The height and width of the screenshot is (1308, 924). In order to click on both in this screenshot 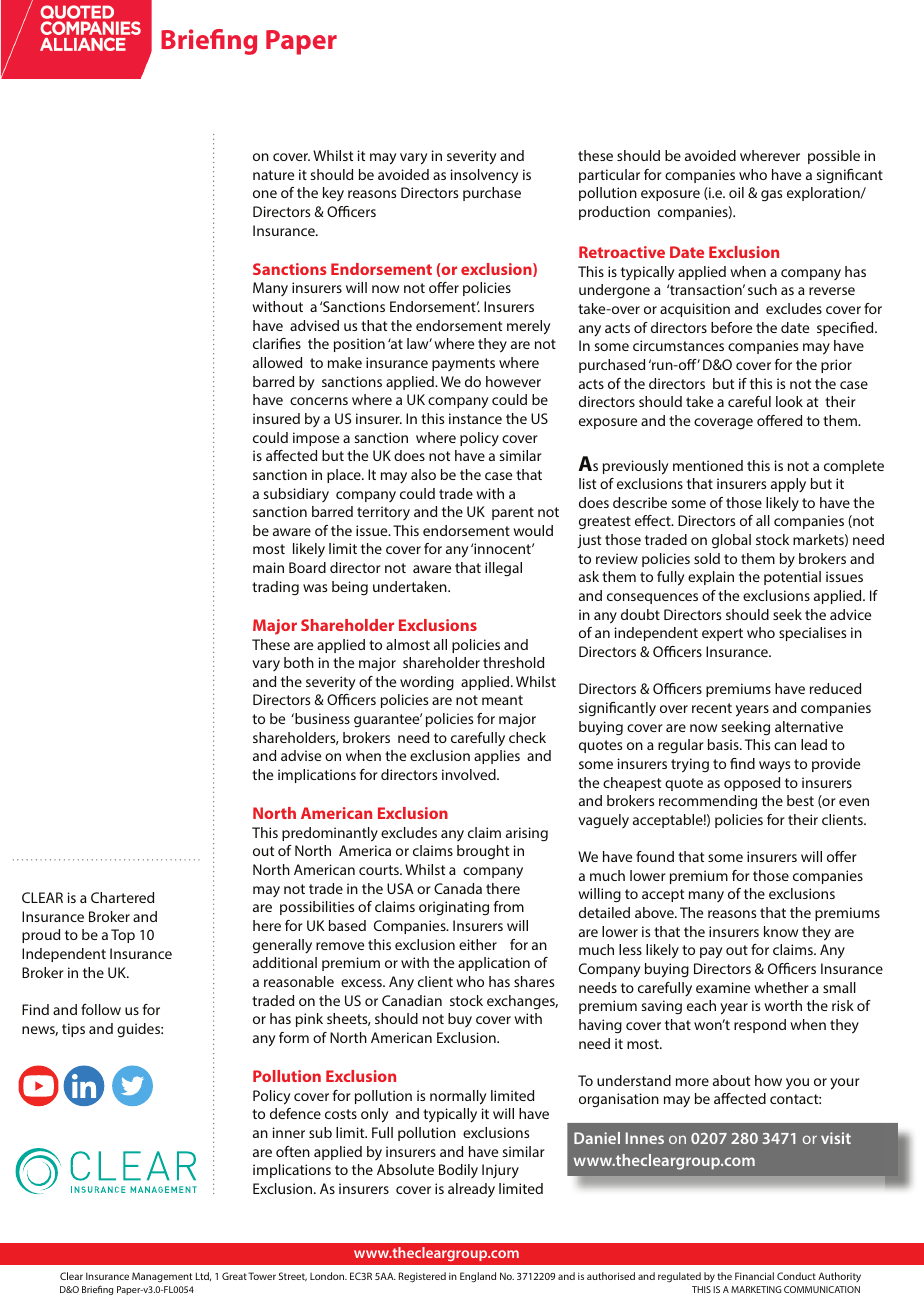, I will do `click(299, 662)`.
